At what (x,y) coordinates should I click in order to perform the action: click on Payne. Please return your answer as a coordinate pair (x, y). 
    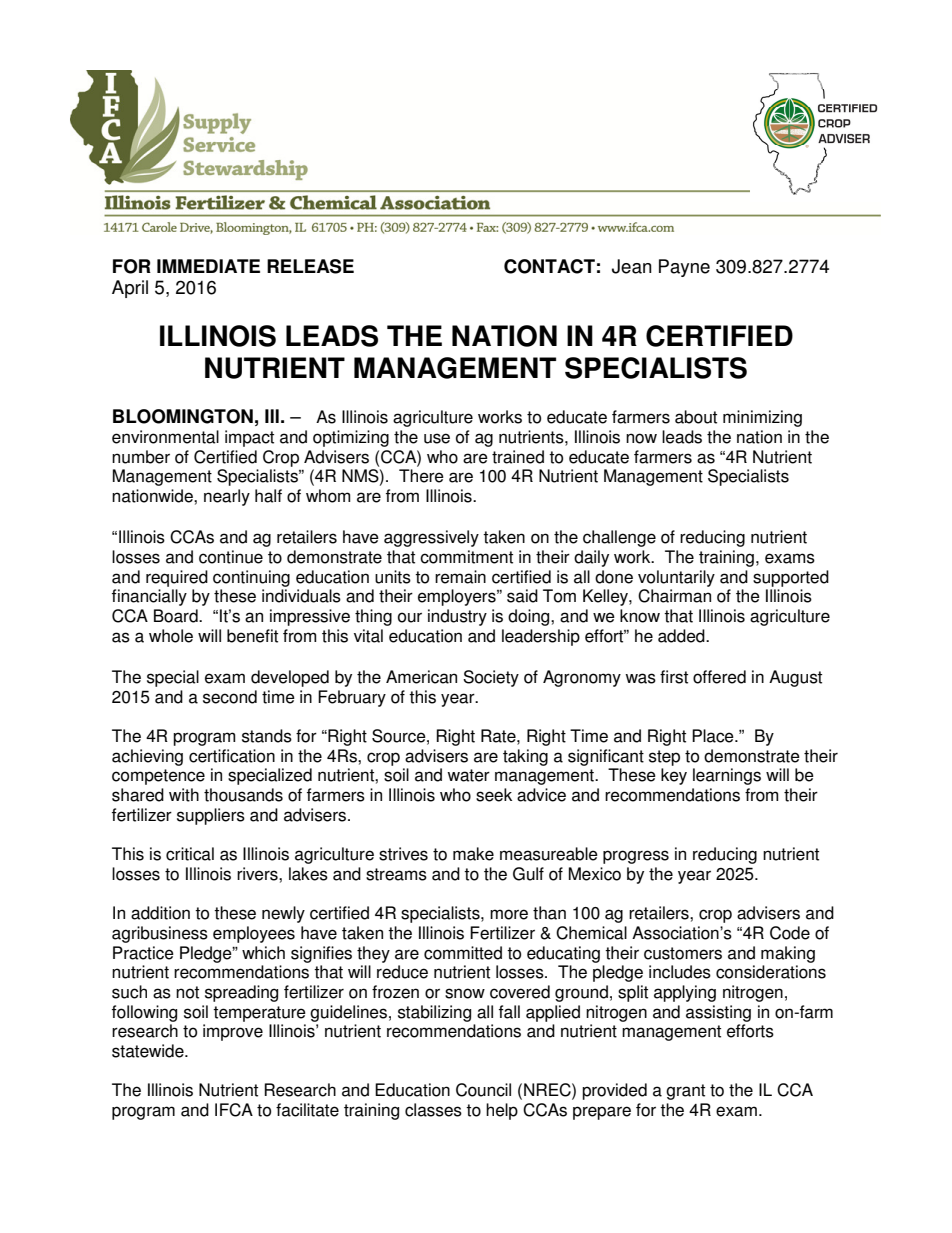
    Looking at the image, I should click on (684, 268).
